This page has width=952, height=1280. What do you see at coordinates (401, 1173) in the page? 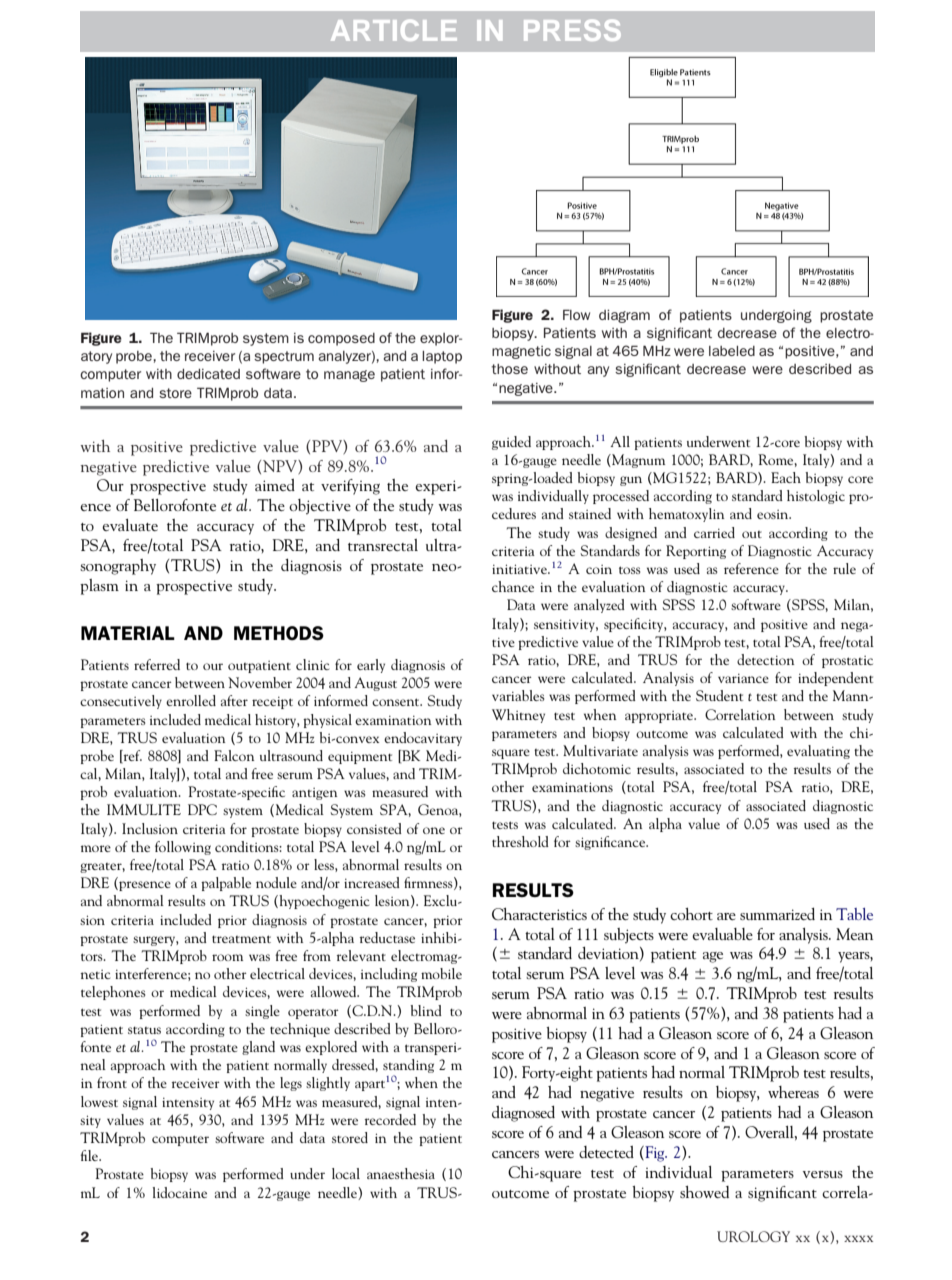
I see `anaesthesia` at bounding box center [401, 1173].
